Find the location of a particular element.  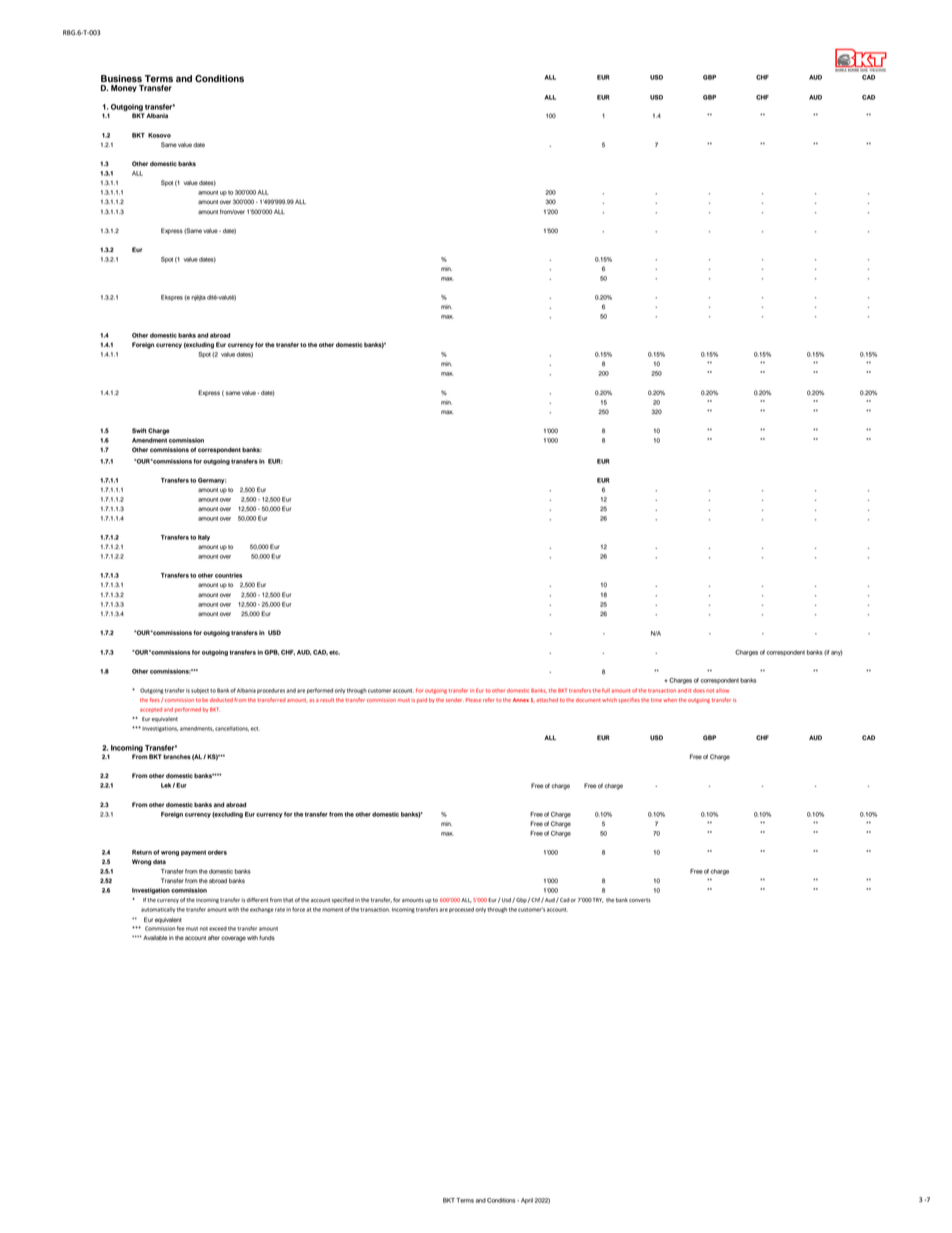

subject is located at coordinates (200, 691).
